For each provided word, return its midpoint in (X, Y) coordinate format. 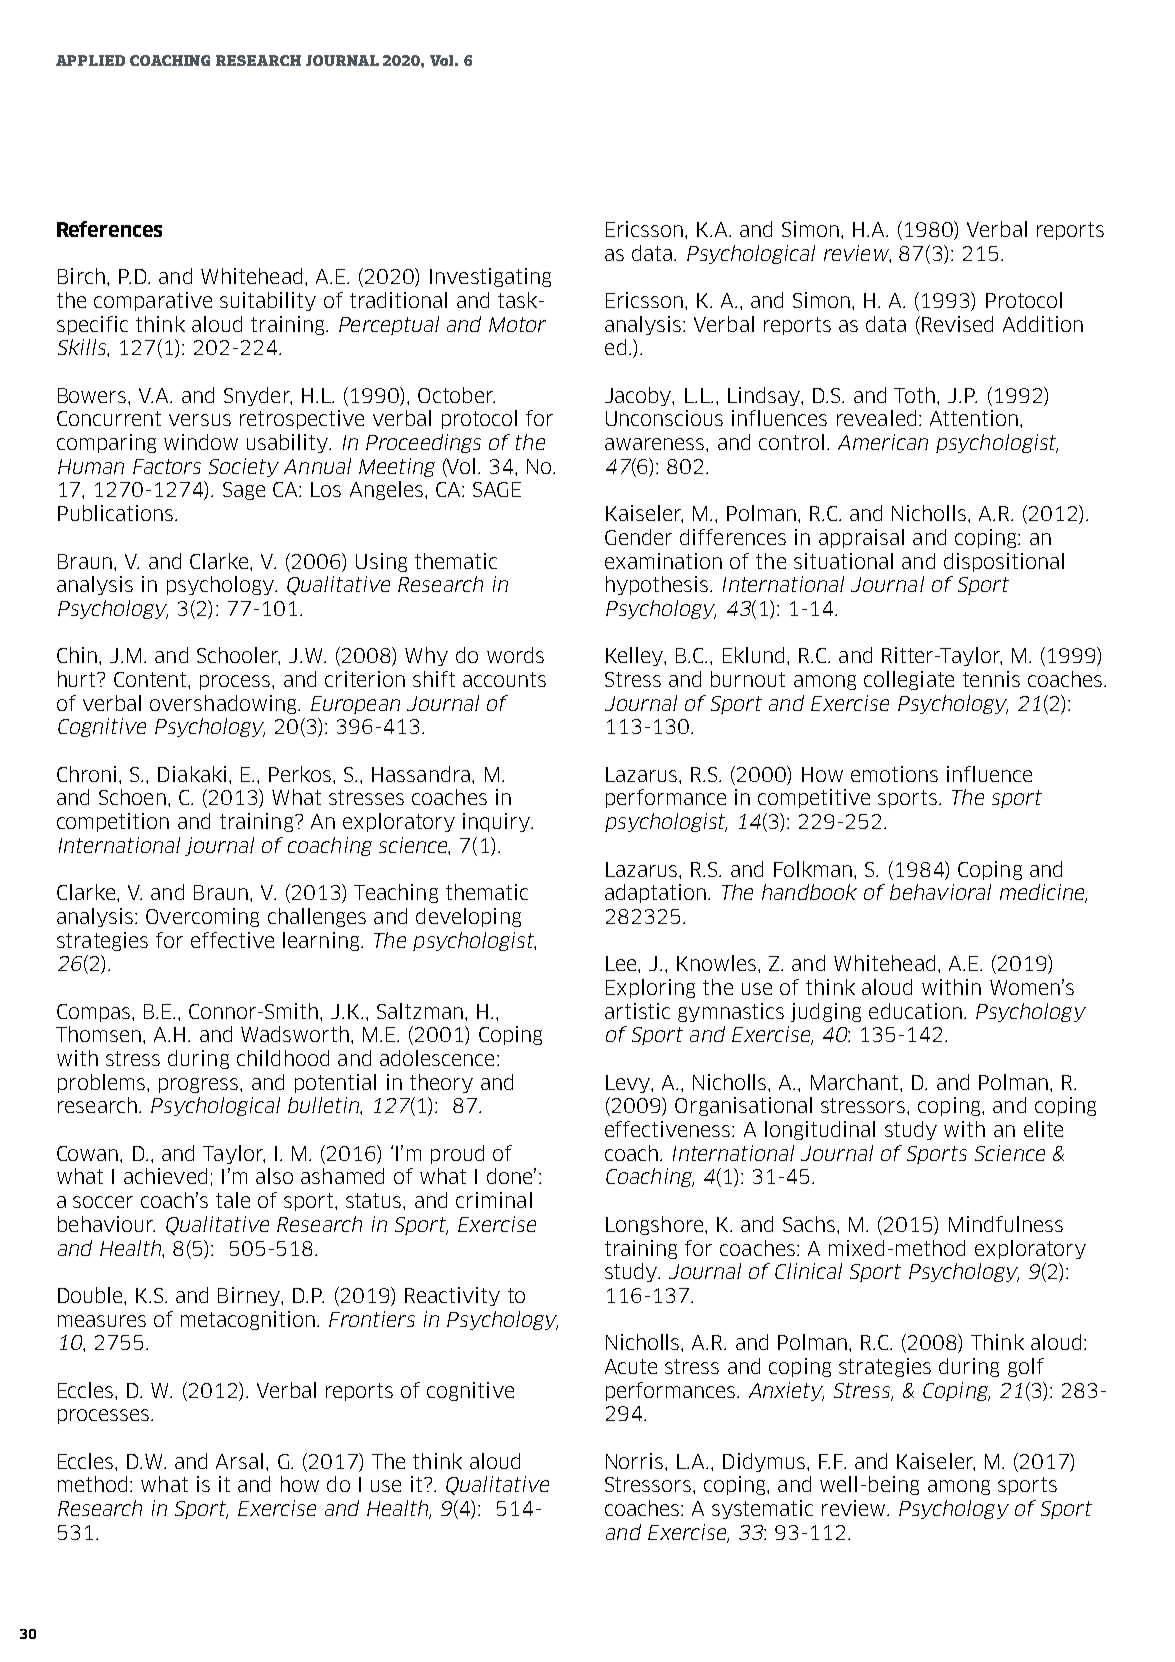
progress (200, 1085)
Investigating (490, 277)
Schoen (132, 797)
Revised (957, 324)
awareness (656, 444)
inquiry (498, 822)
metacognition (248, 1320)
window (201, 442)
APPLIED (90, 60)
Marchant (856, 1082)
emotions (894, 774)
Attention (974, 418)
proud (457, 1154)
